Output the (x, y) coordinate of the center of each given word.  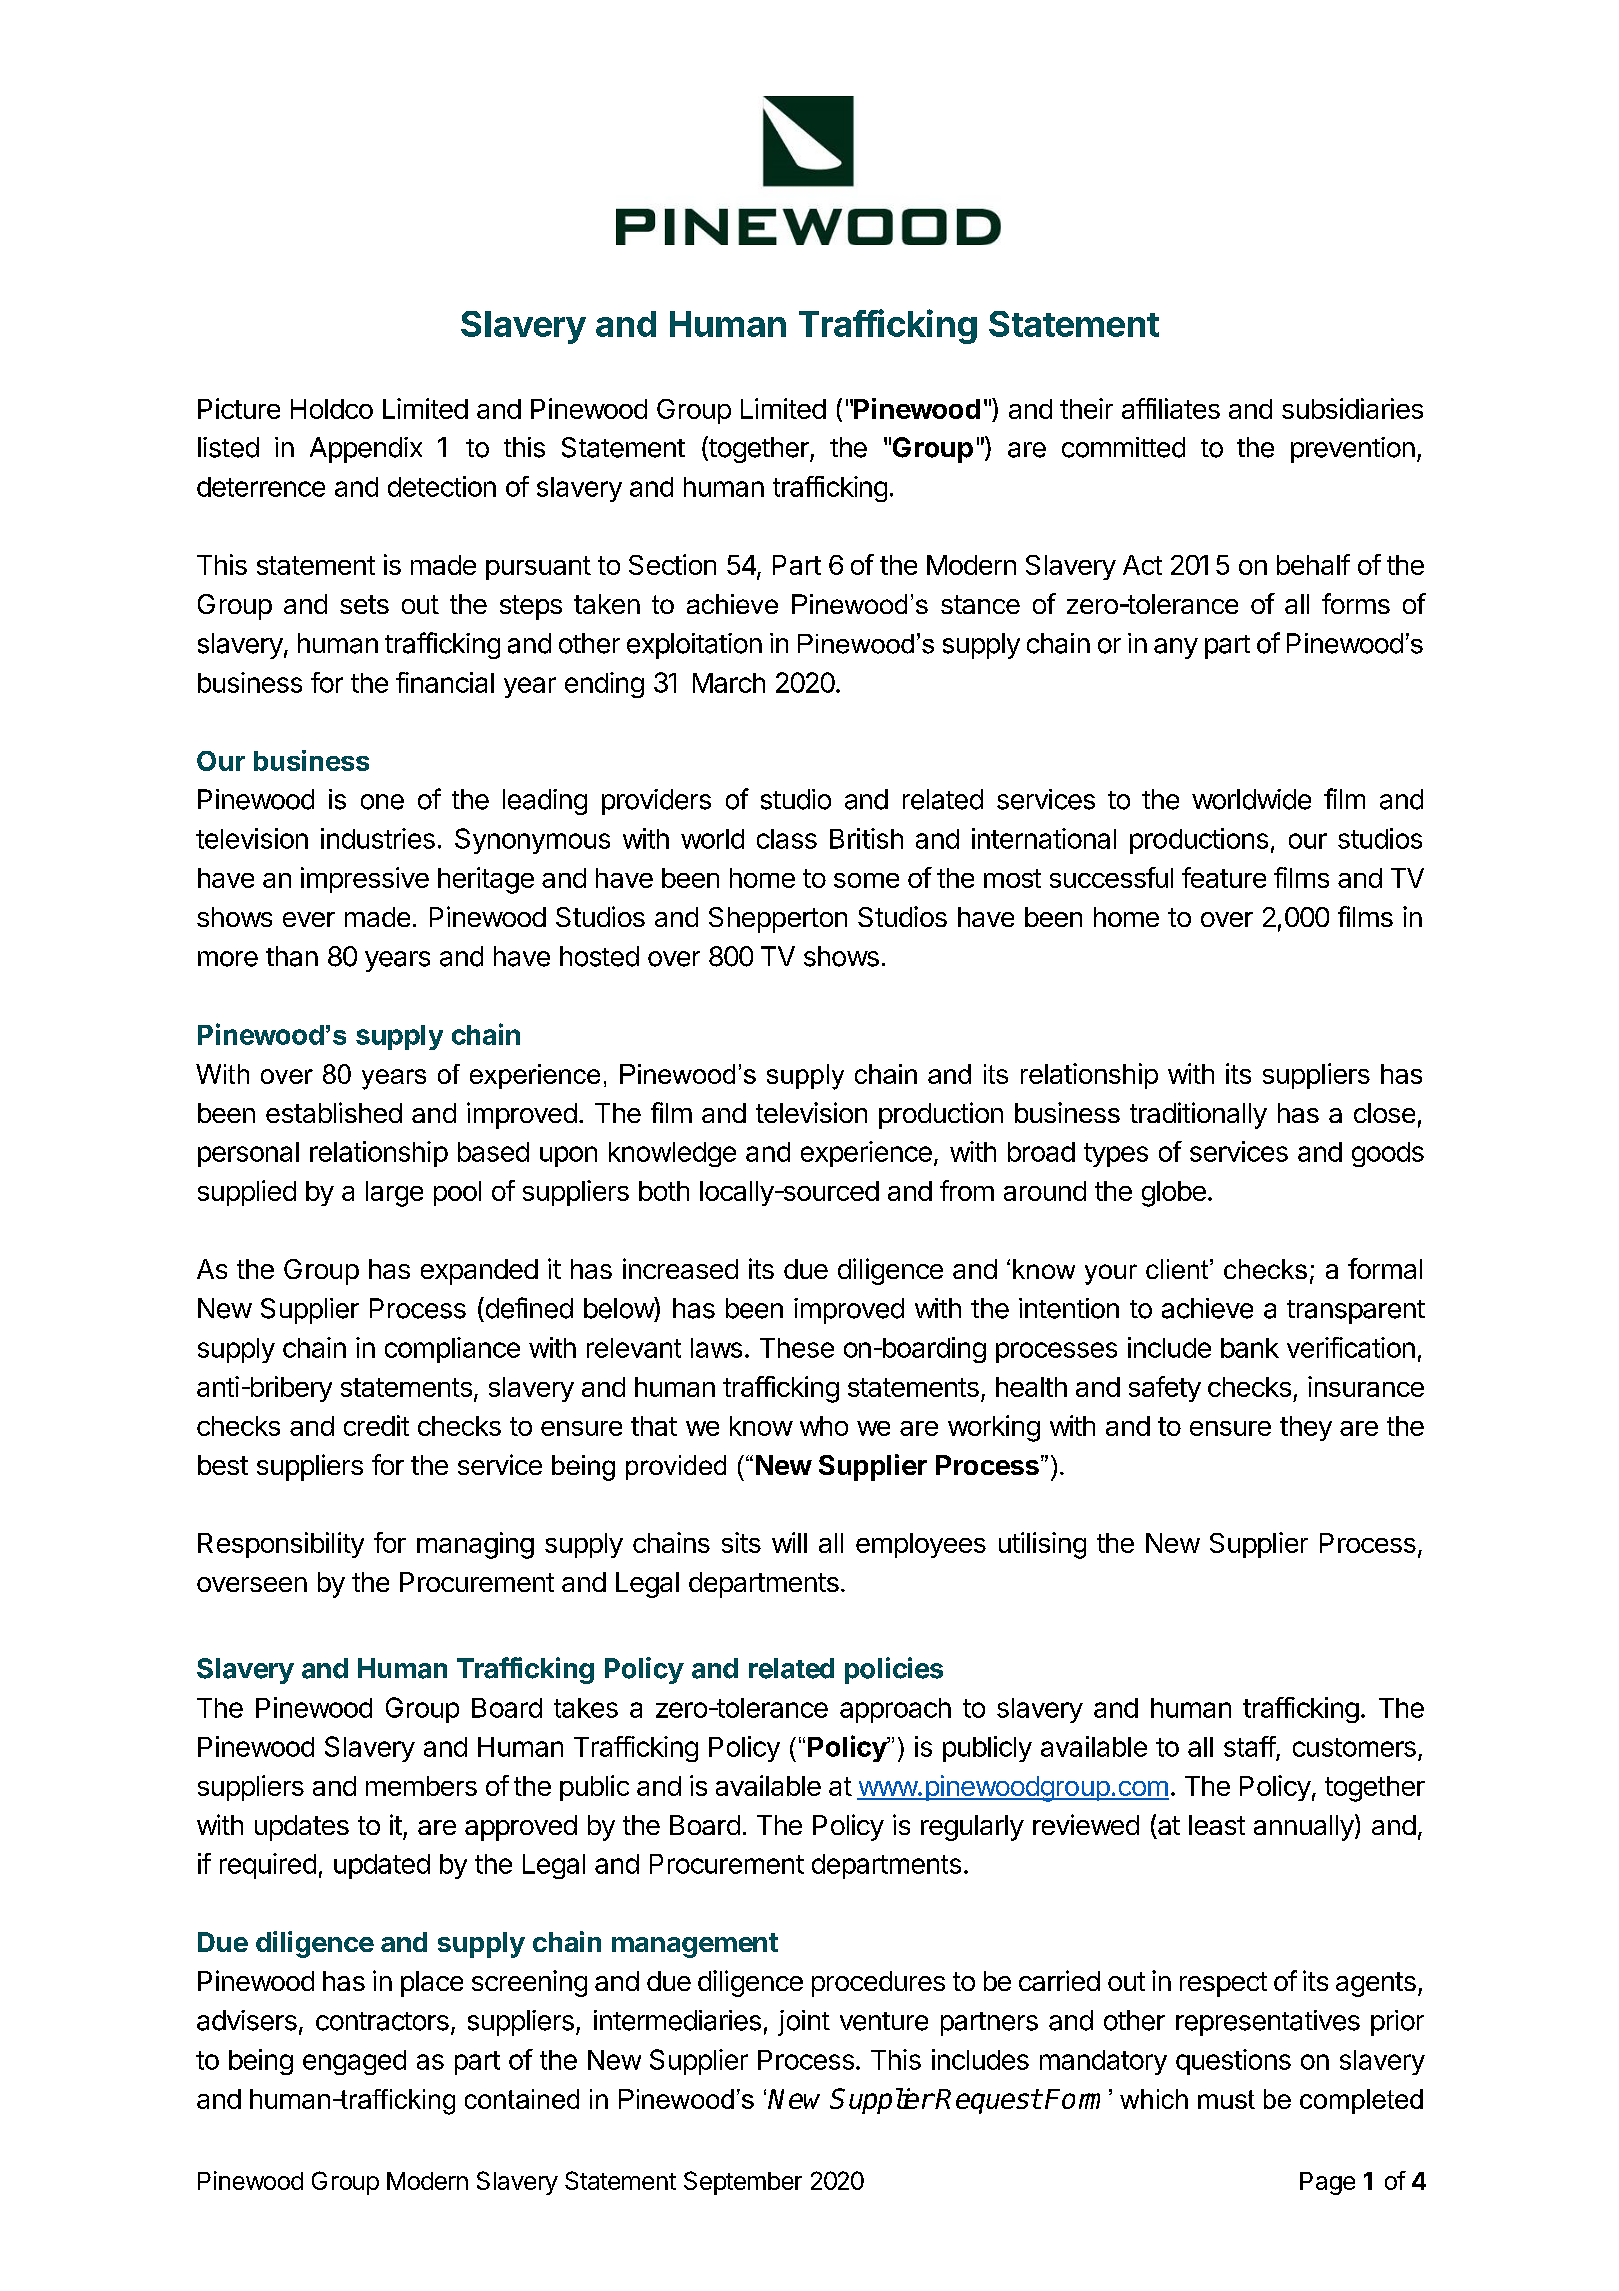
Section (672, 564)
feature (1224, 877)
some (866, 880)
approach (895, 1710)
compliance (452, 1350)
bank (1250, 1348)
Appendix (366, 450)
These (797, 1348)
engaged (354, 2062)
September (743, 2183)
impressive (365, 880)
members (421, 1786)
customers (1354, 1747)
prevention (1353, 450)
